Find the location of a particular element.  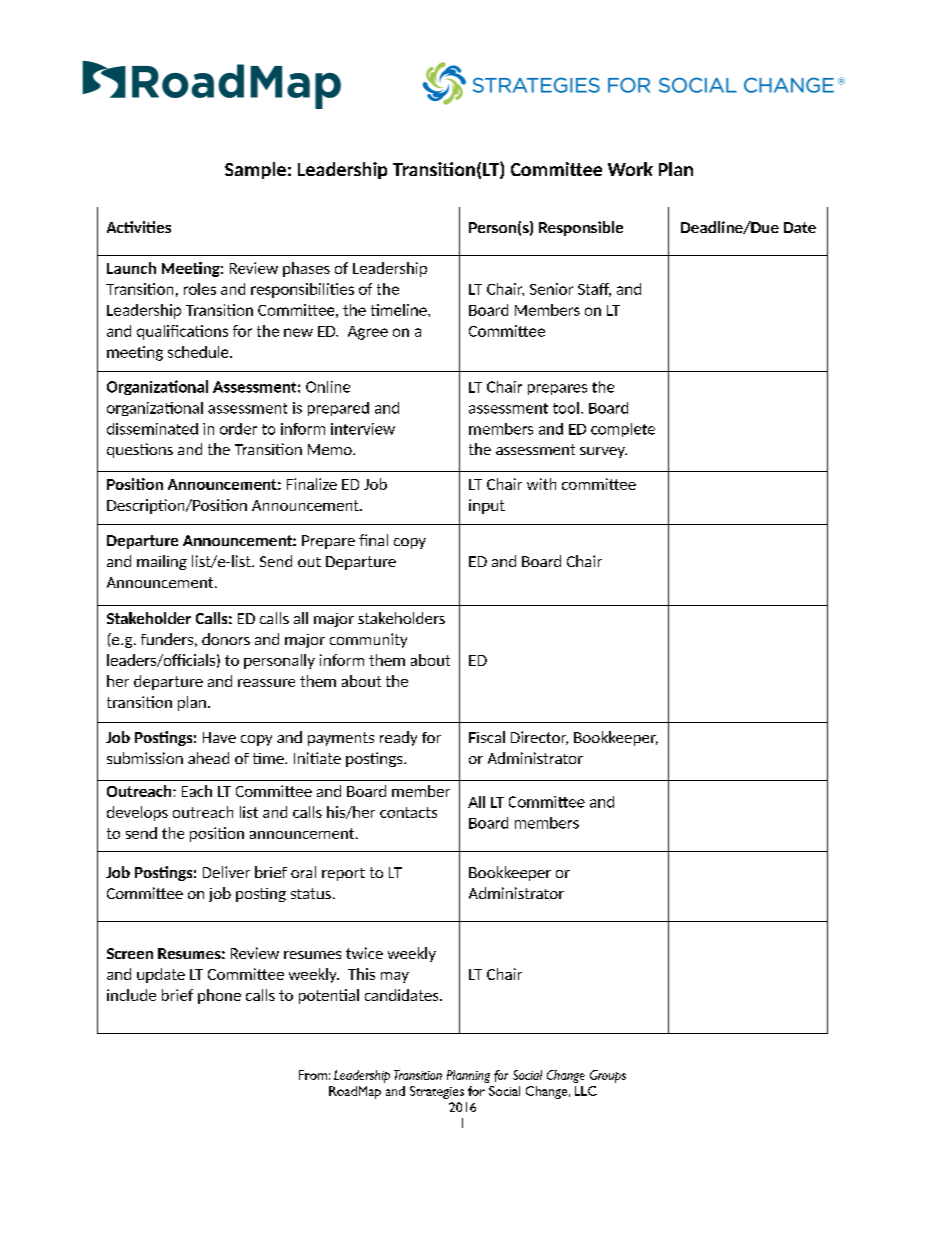

Strategies is located at coordinates (437, 1092).
